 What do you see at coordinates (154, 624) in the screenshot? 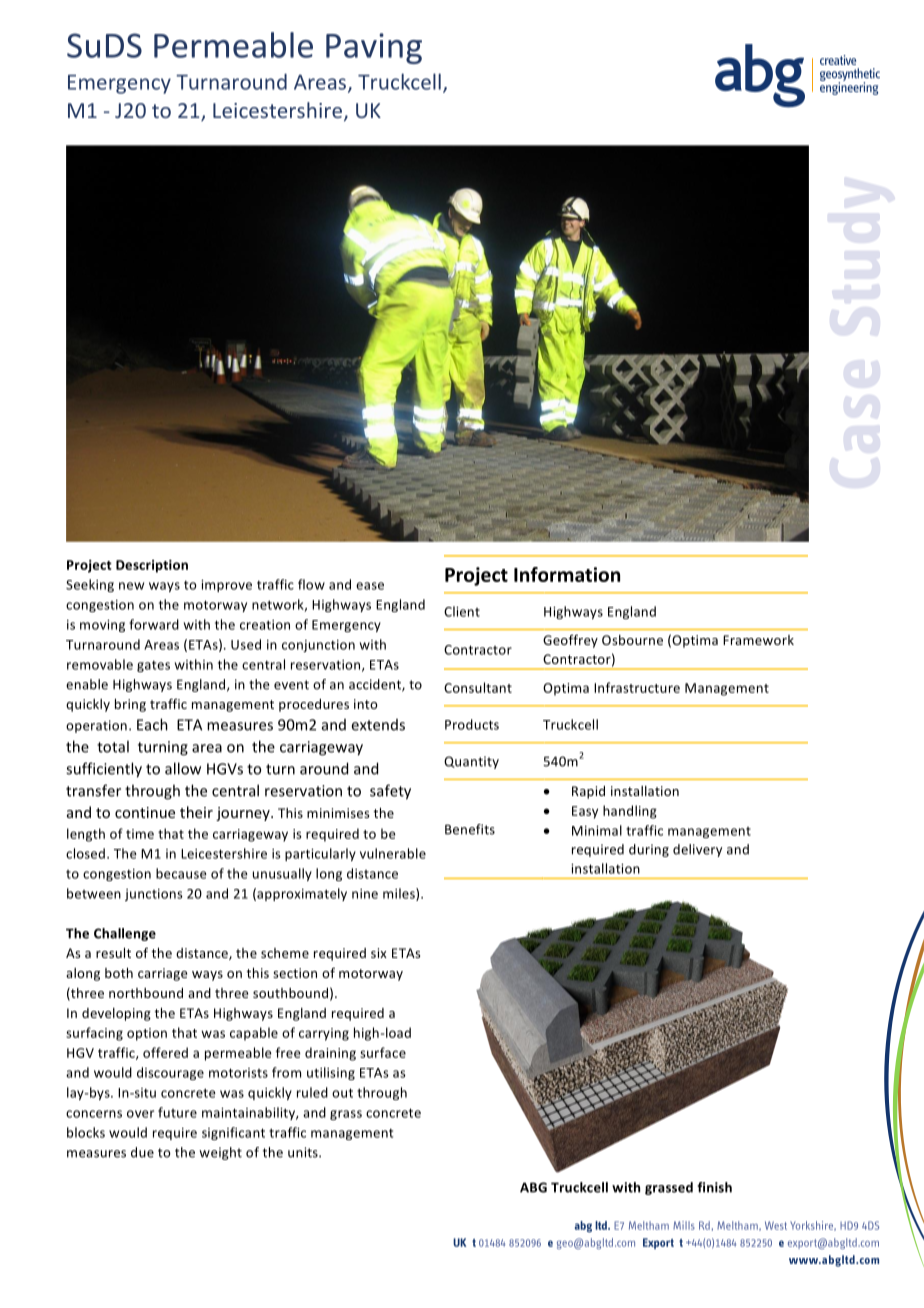
I see `forward` at bounding box center [154, 624].
